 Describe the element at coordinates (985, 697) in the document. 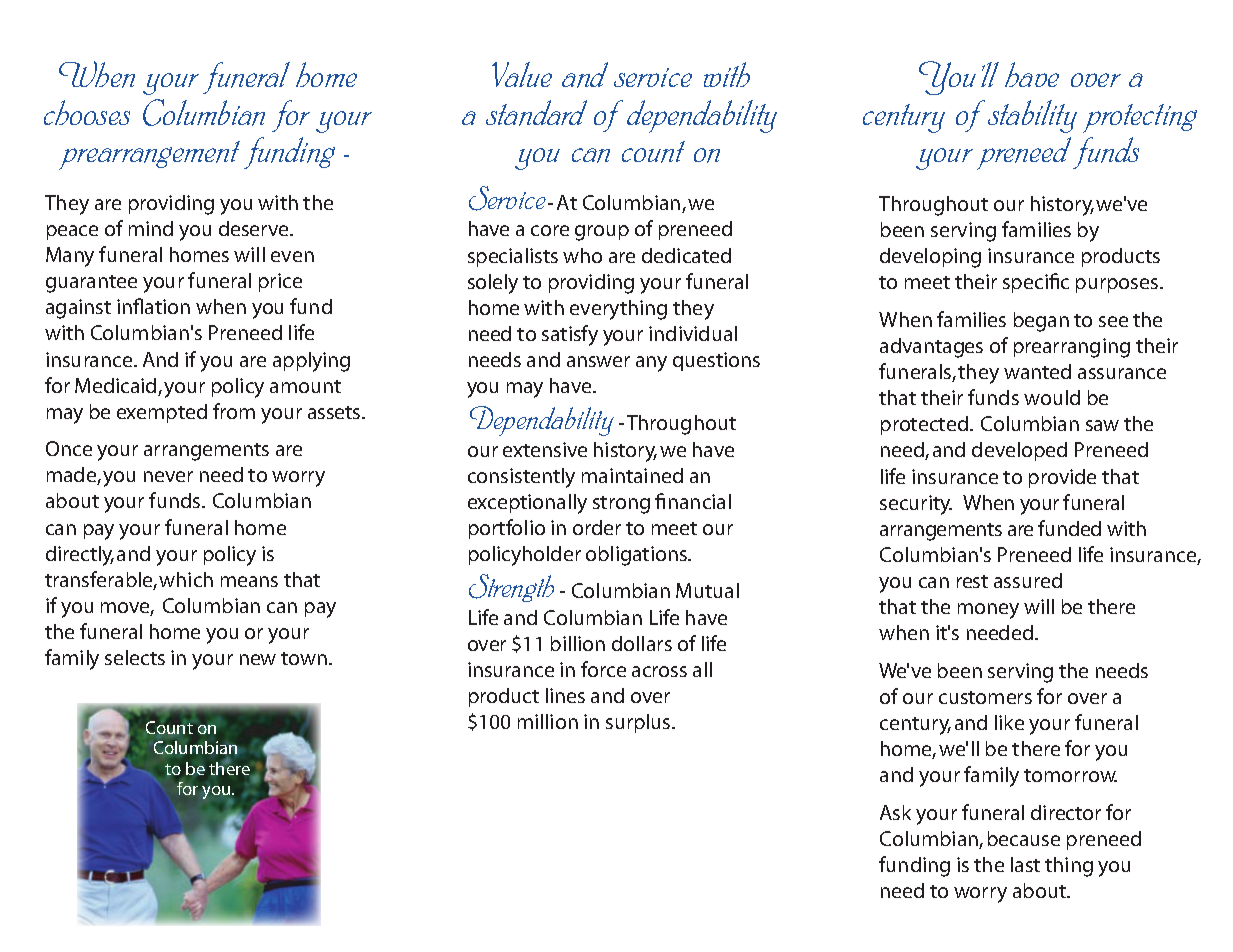

I see `customers` at that location.
